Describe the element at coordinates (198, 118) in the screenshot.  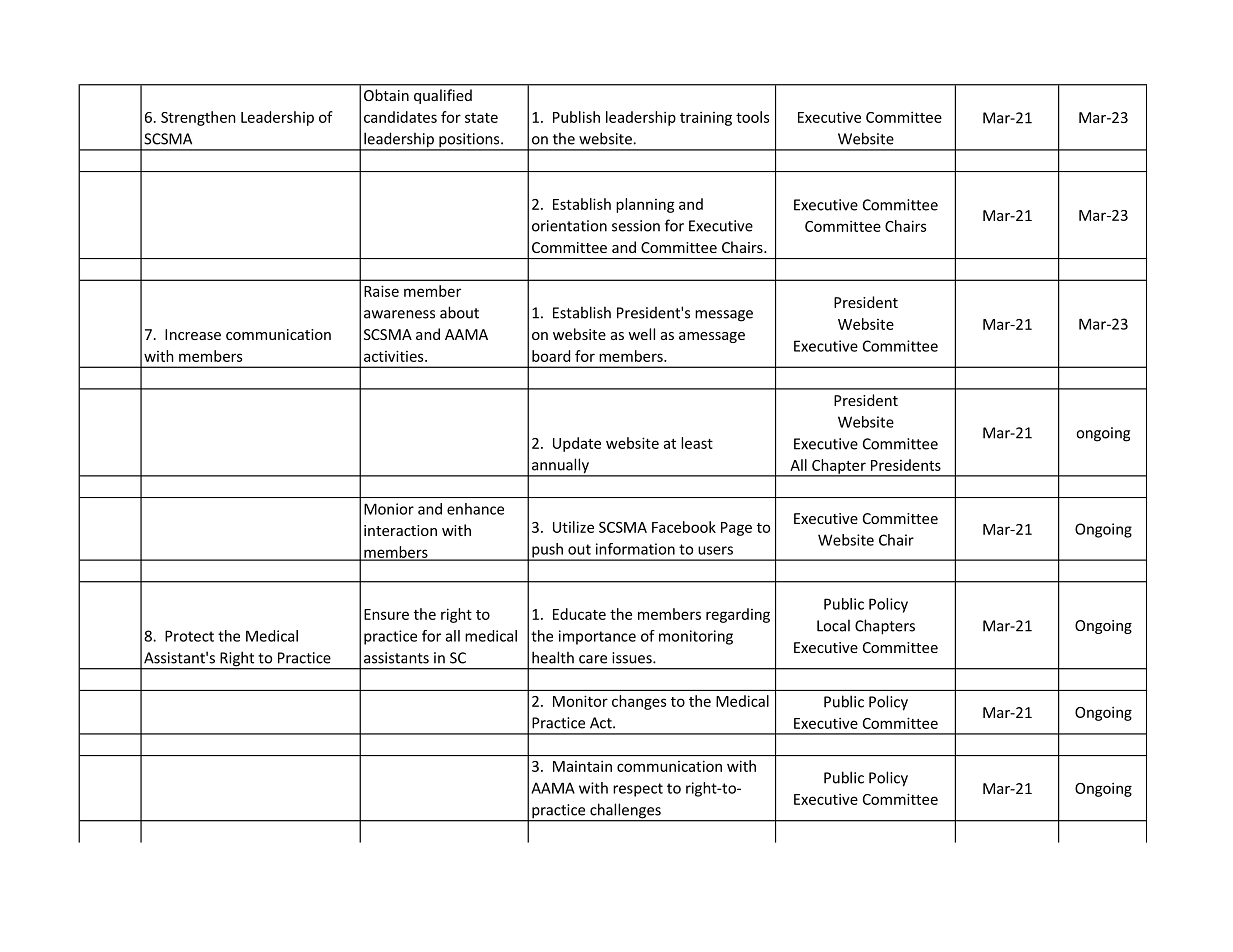
I see `Strengthen` at that location.
